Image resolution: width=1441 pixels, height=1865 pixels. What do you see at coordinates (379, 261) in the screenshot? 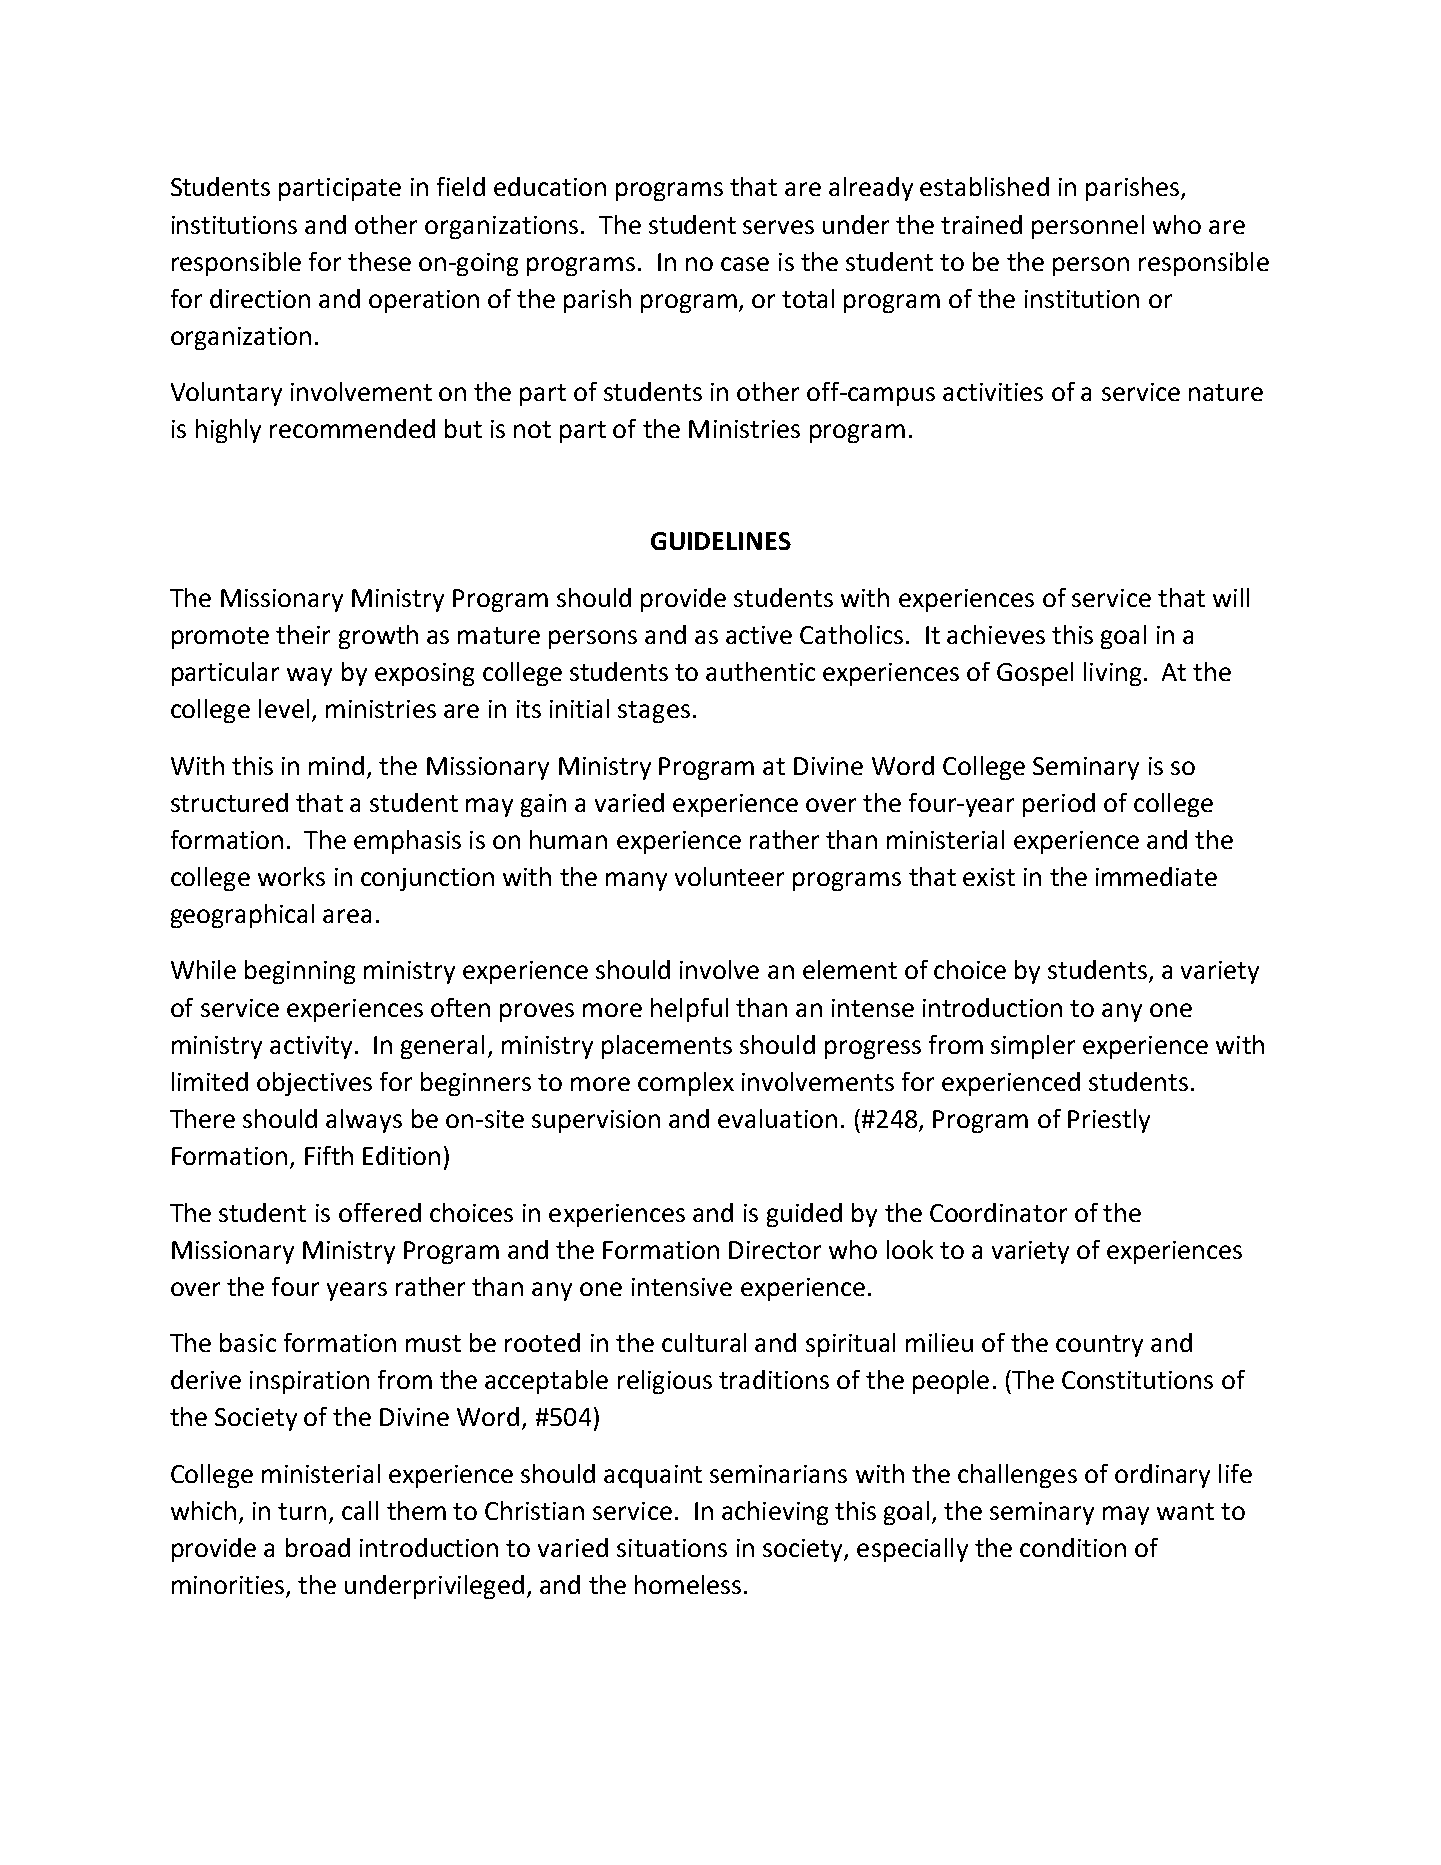
I see `these` at bounding box center [379, 261].
